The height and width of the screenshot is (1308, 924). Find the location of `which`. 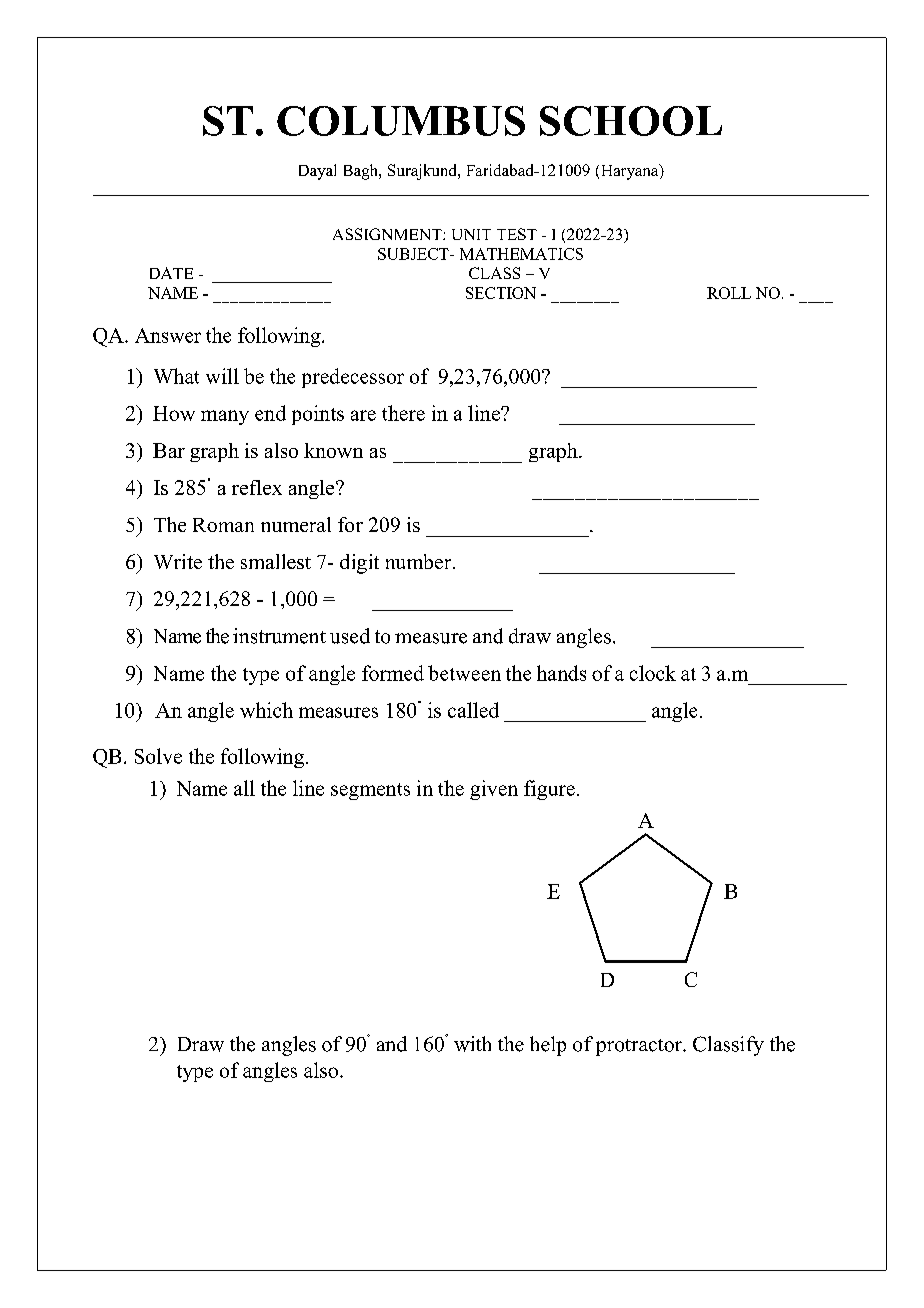

which is located at coordinates (266, 710).
